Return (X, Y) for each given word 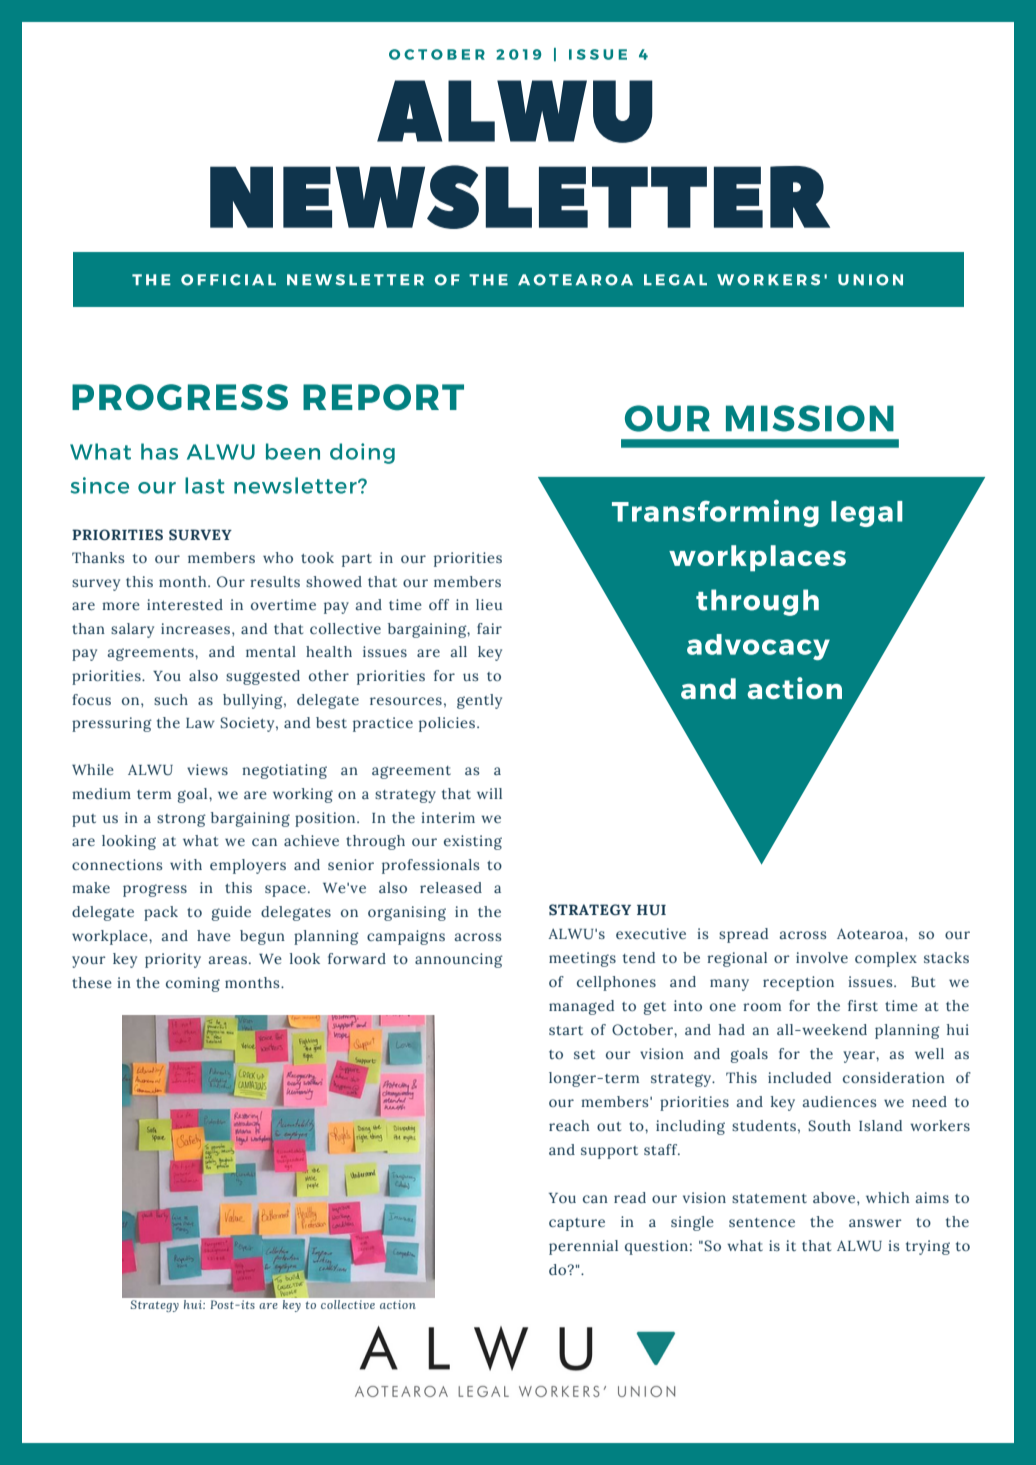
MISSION (810, 418)
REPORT (383, 397)
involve (822, 957)
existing (473, 842)
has (159, 451)
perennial (583, 1247)
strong (181, 820)
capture (577, 1224)
